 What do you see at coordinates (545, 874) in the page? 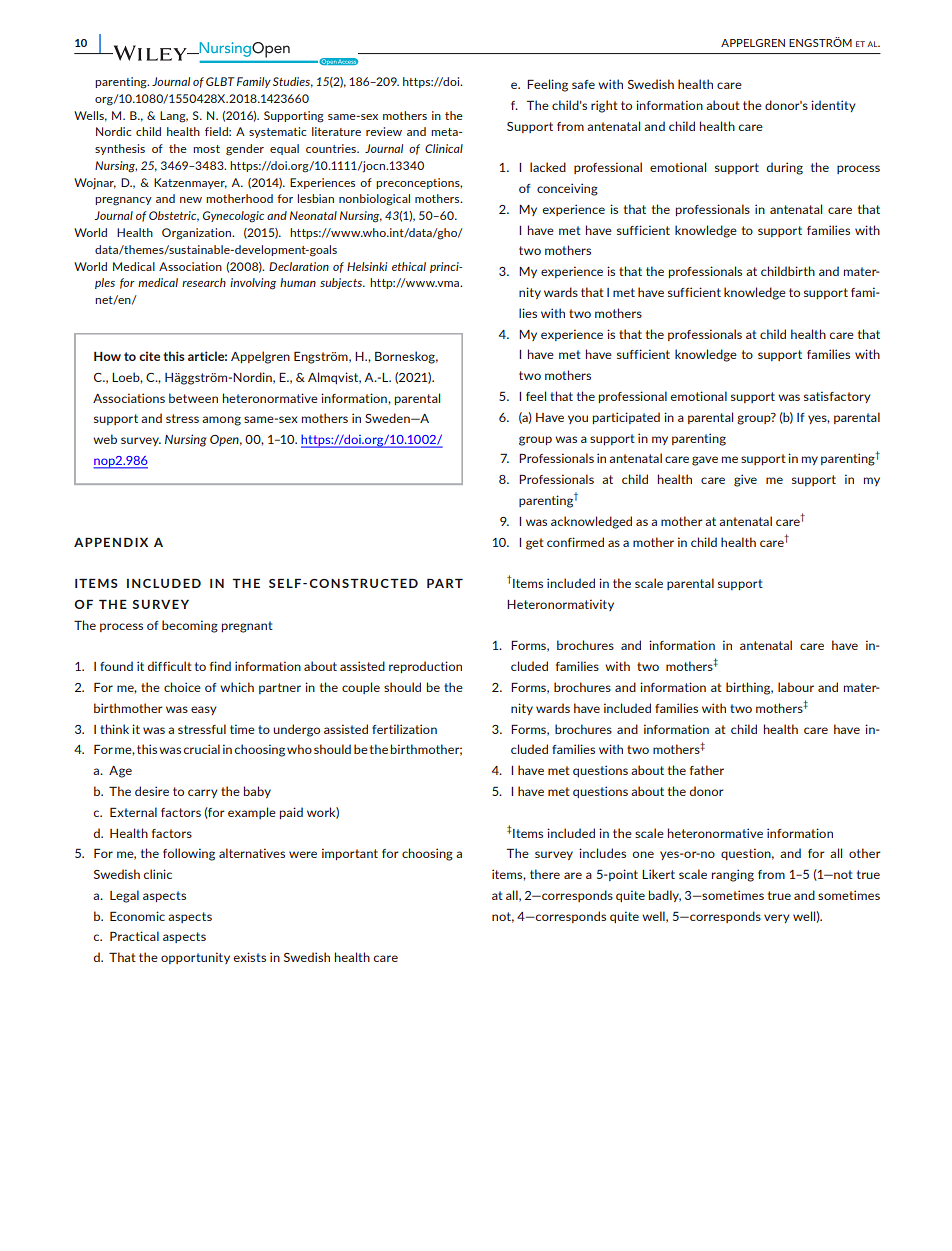
I see `there` at bounding box center [545, 874].
